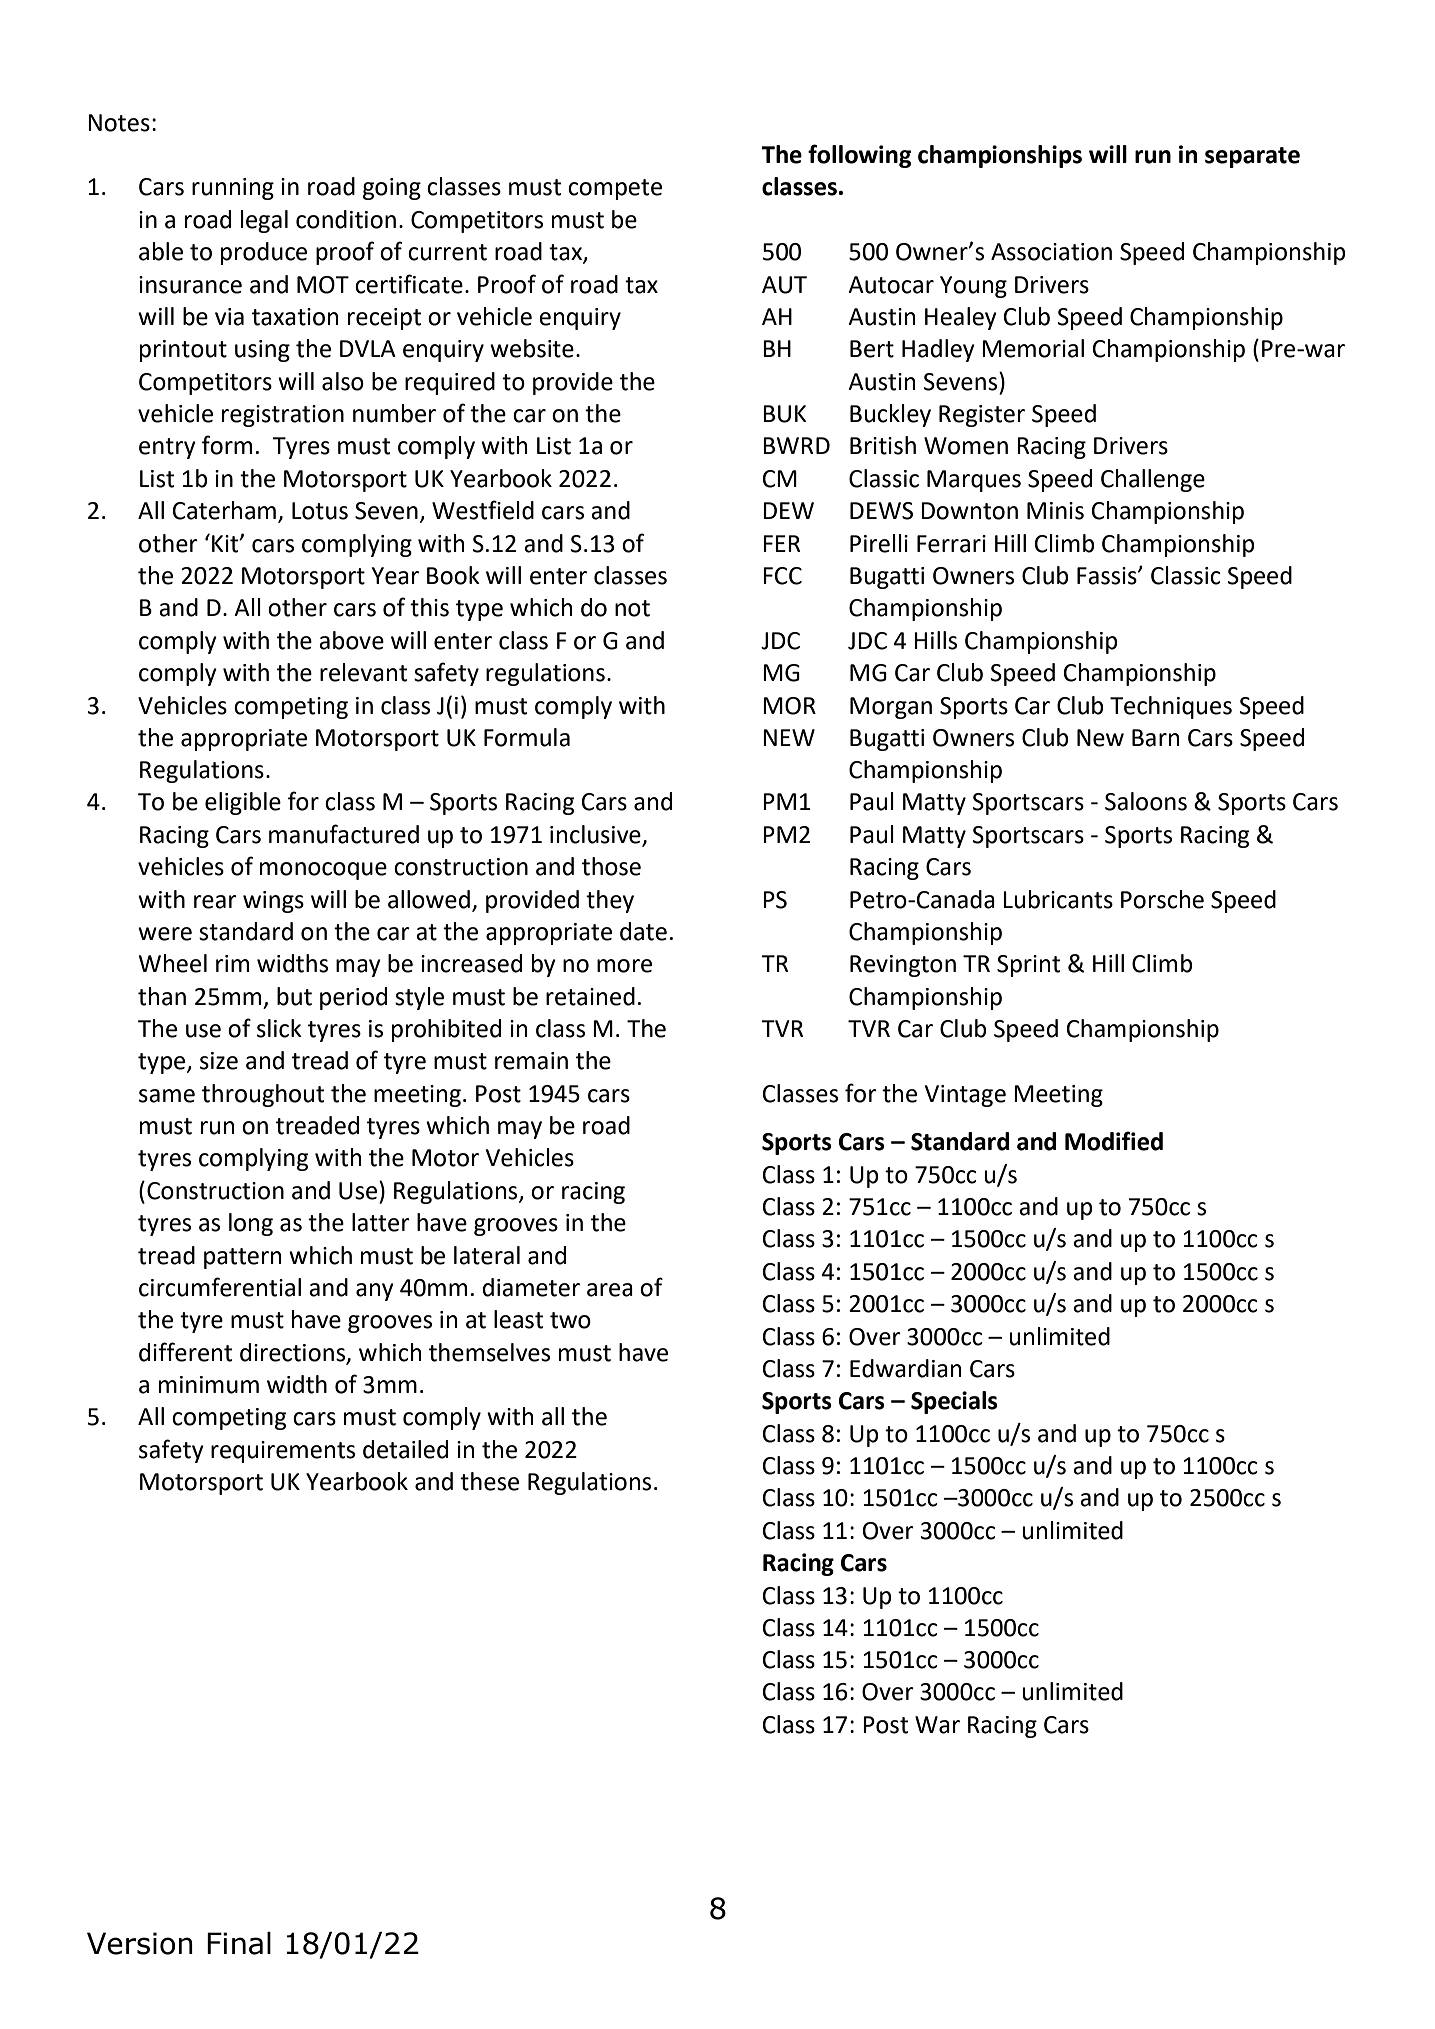 The height and width of the screenshot is (2029, 1435). Describe the element at coordinates (243, 803) in the screenshot. I see `eligible` at that location.
